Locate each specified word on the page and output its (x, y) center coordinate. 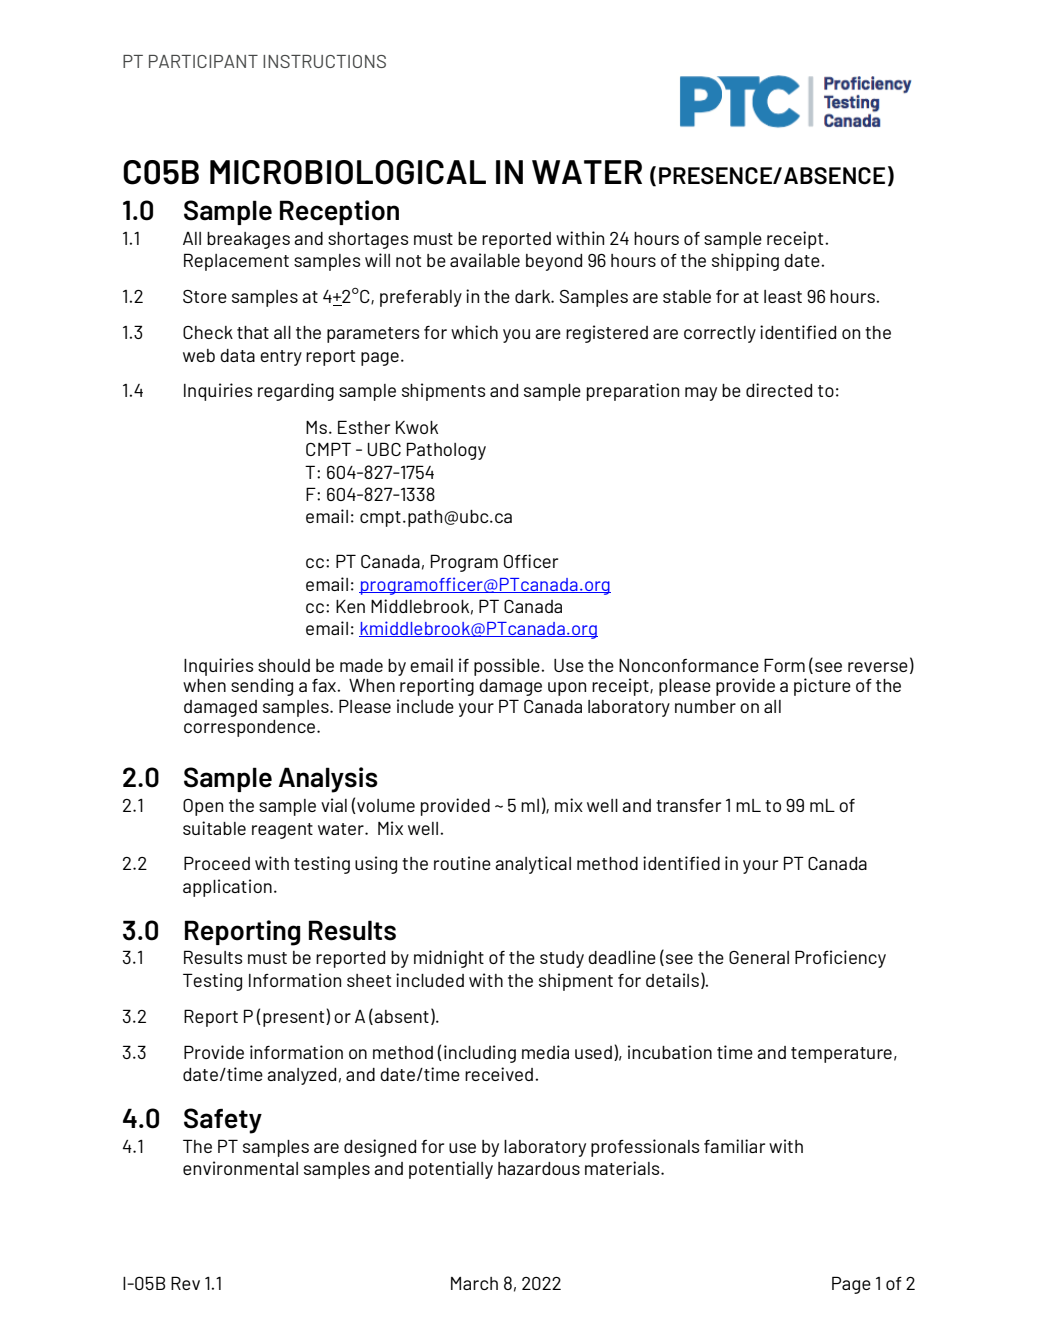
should (284, 665)
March (474, 1283)
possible (508, 667)
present (295, 1018)
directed (779, 390)
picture (822, 687)
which (474, 332)
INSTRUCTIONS (324, 61)
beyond (554, 262)
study (562, 959)
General (759, 957)
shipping (745, 262)
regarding (296, 392)
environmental (240, 1168)
